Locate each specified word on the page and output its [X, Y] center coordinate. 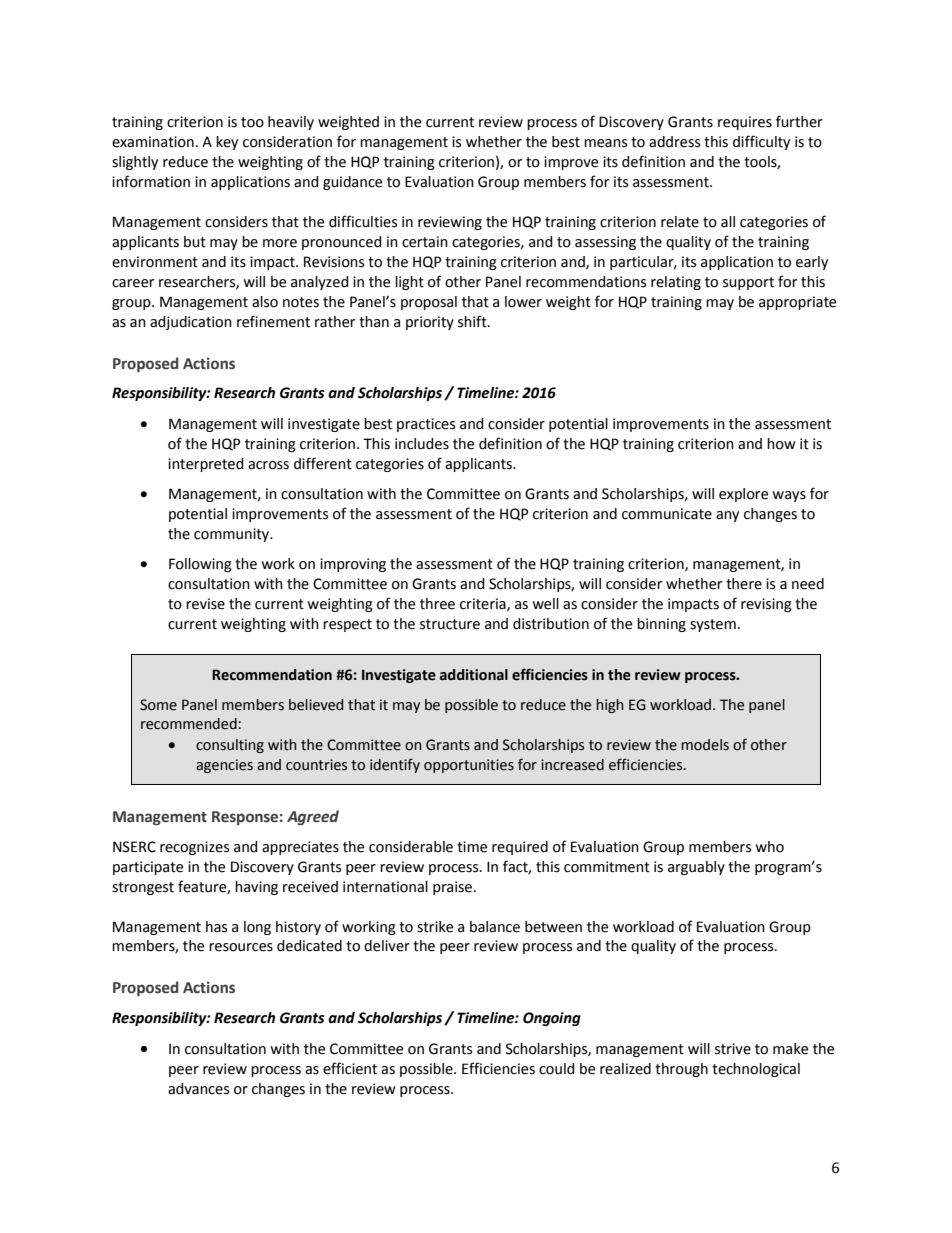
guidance [352, 183]
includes [422, 444]
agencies [224, 766]
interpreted [206, 465]
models [705, 745]
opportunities [469, 766]
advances [198, 1089]
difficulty [761, 142]
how [781, 444]
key [227, 143]
